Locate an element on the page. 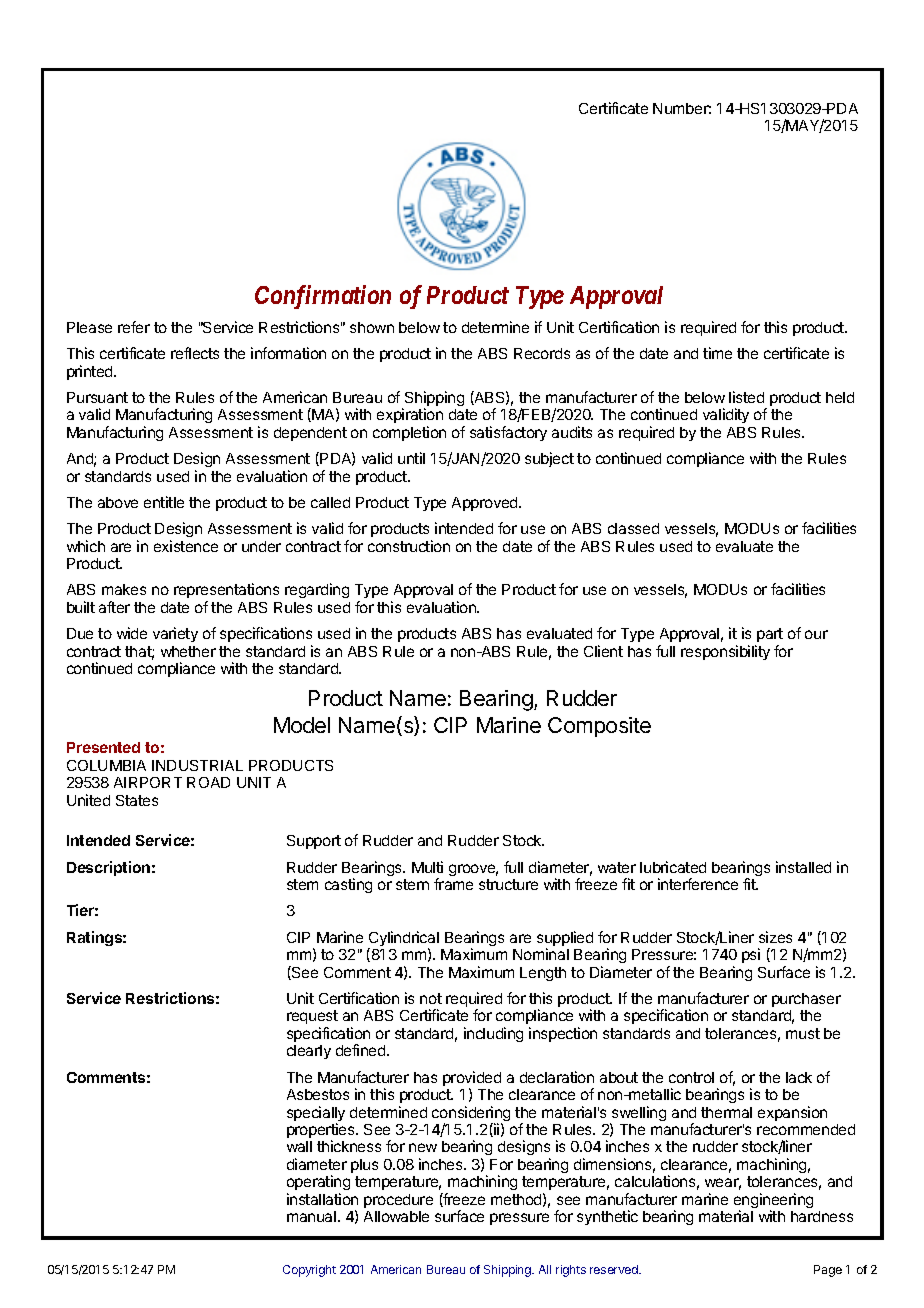 This page has height=1308, width=924. refer is located at coordinates (134, 327).
